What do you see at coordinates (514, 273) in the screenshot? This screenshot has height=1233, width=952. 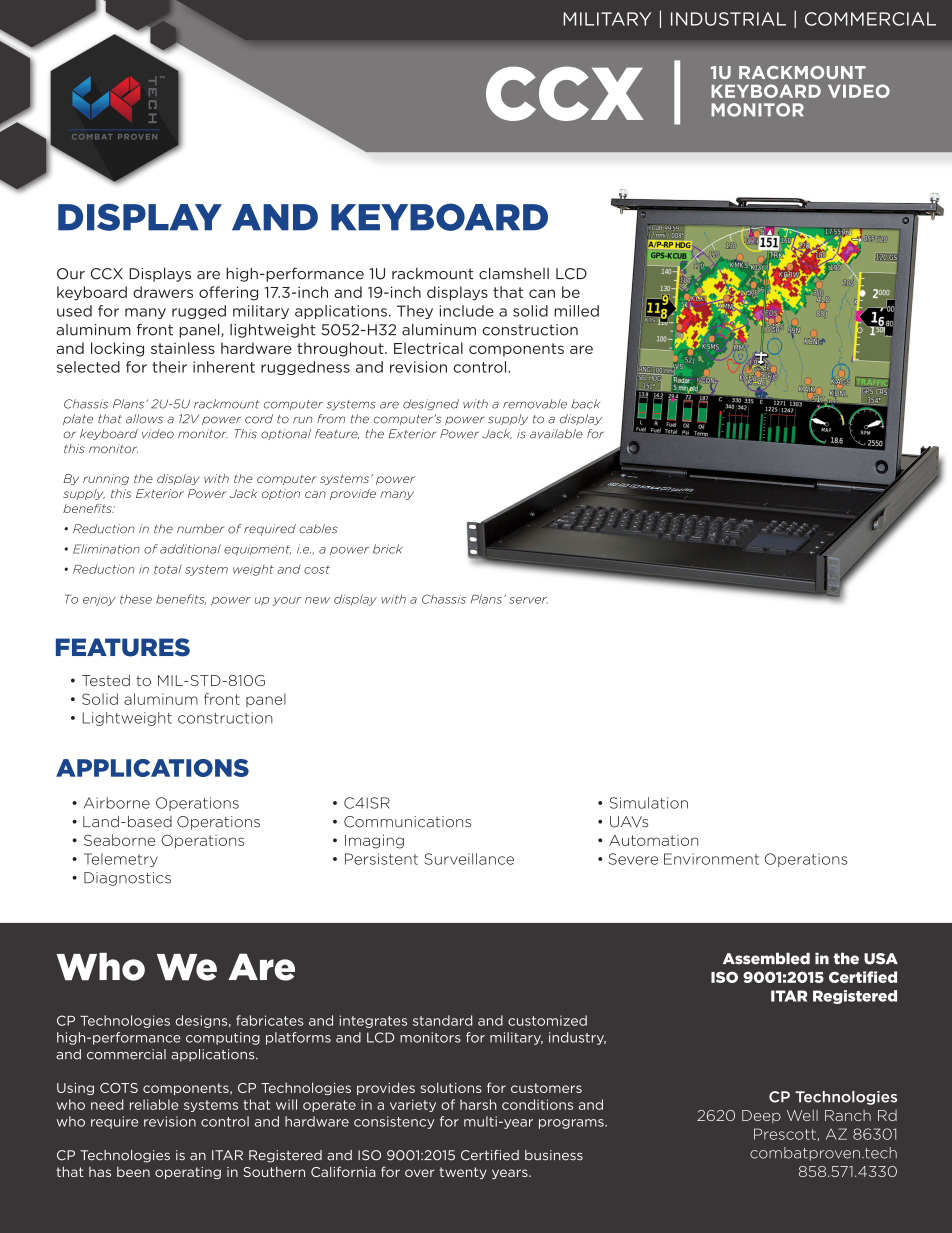 I see `clamshell` at bounding box center [514, 273].
